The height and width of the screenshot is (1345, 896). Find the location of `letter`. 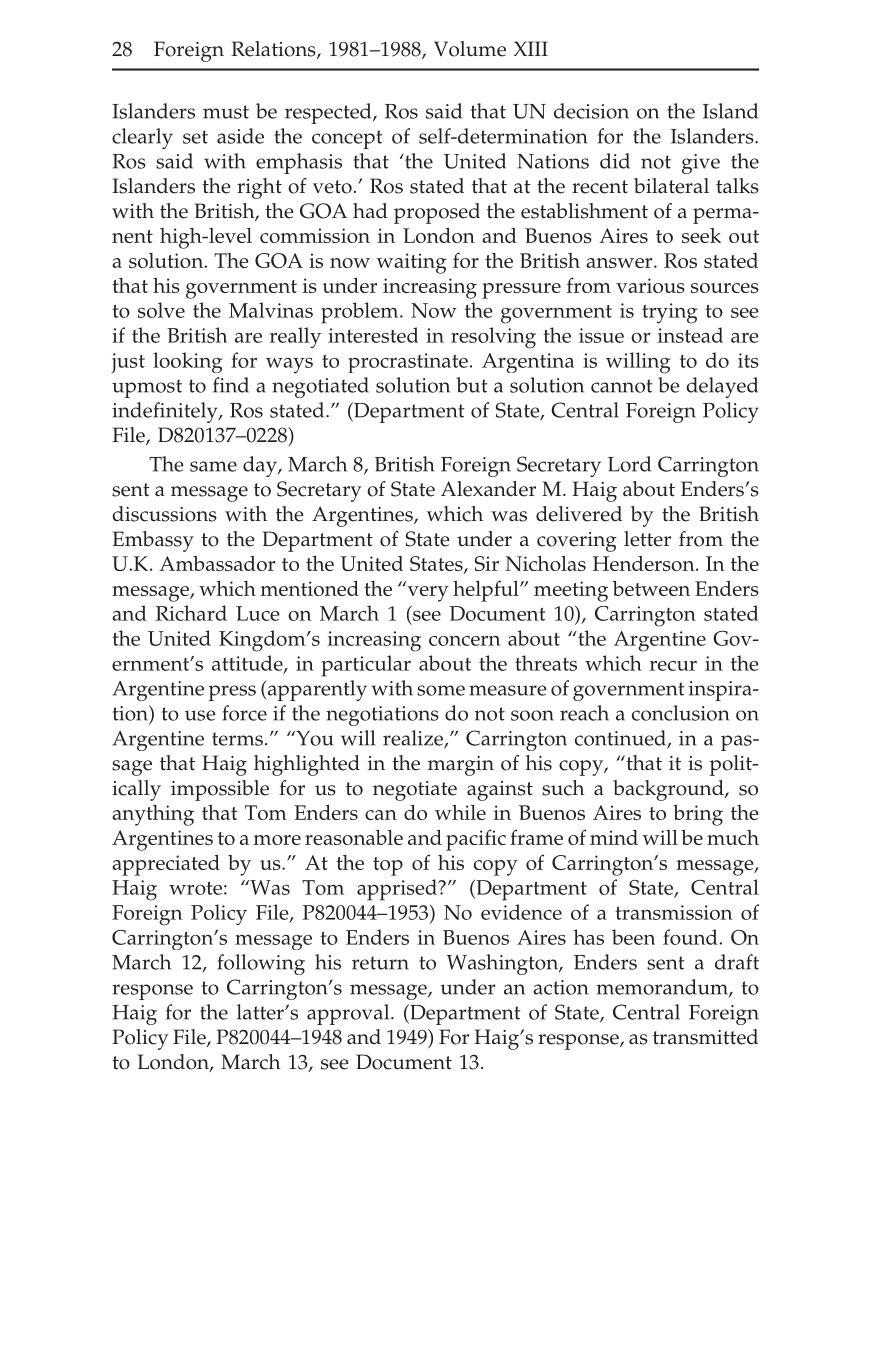

letter is located at coordinates (647, 539).
